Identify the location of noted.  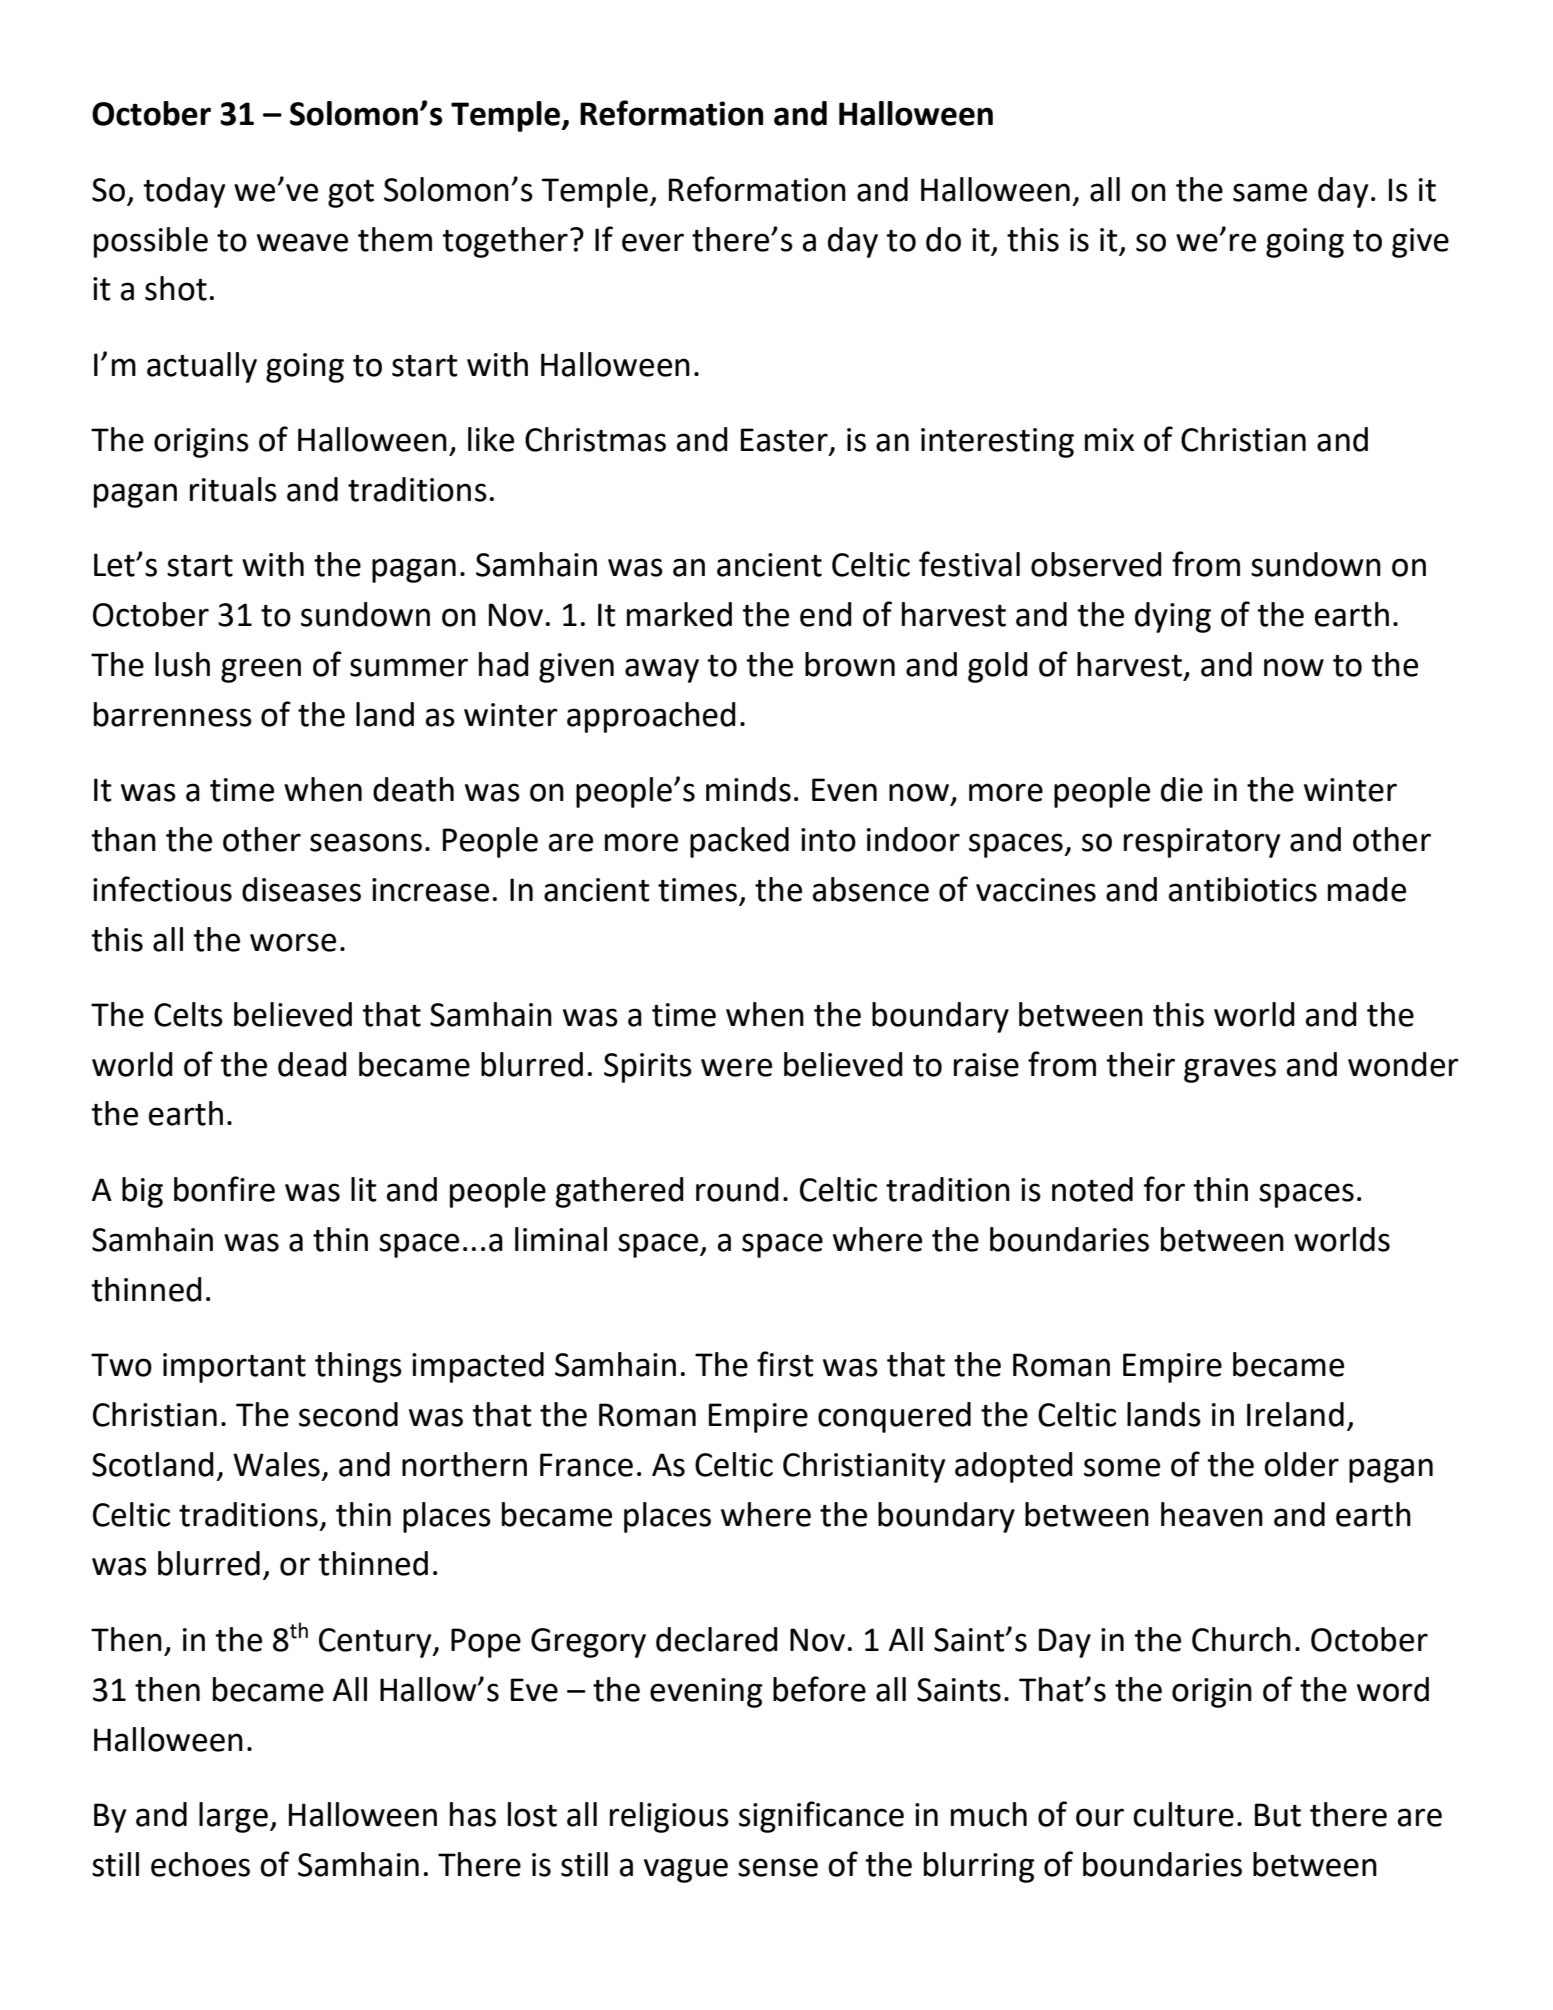
(1092, 1189).
